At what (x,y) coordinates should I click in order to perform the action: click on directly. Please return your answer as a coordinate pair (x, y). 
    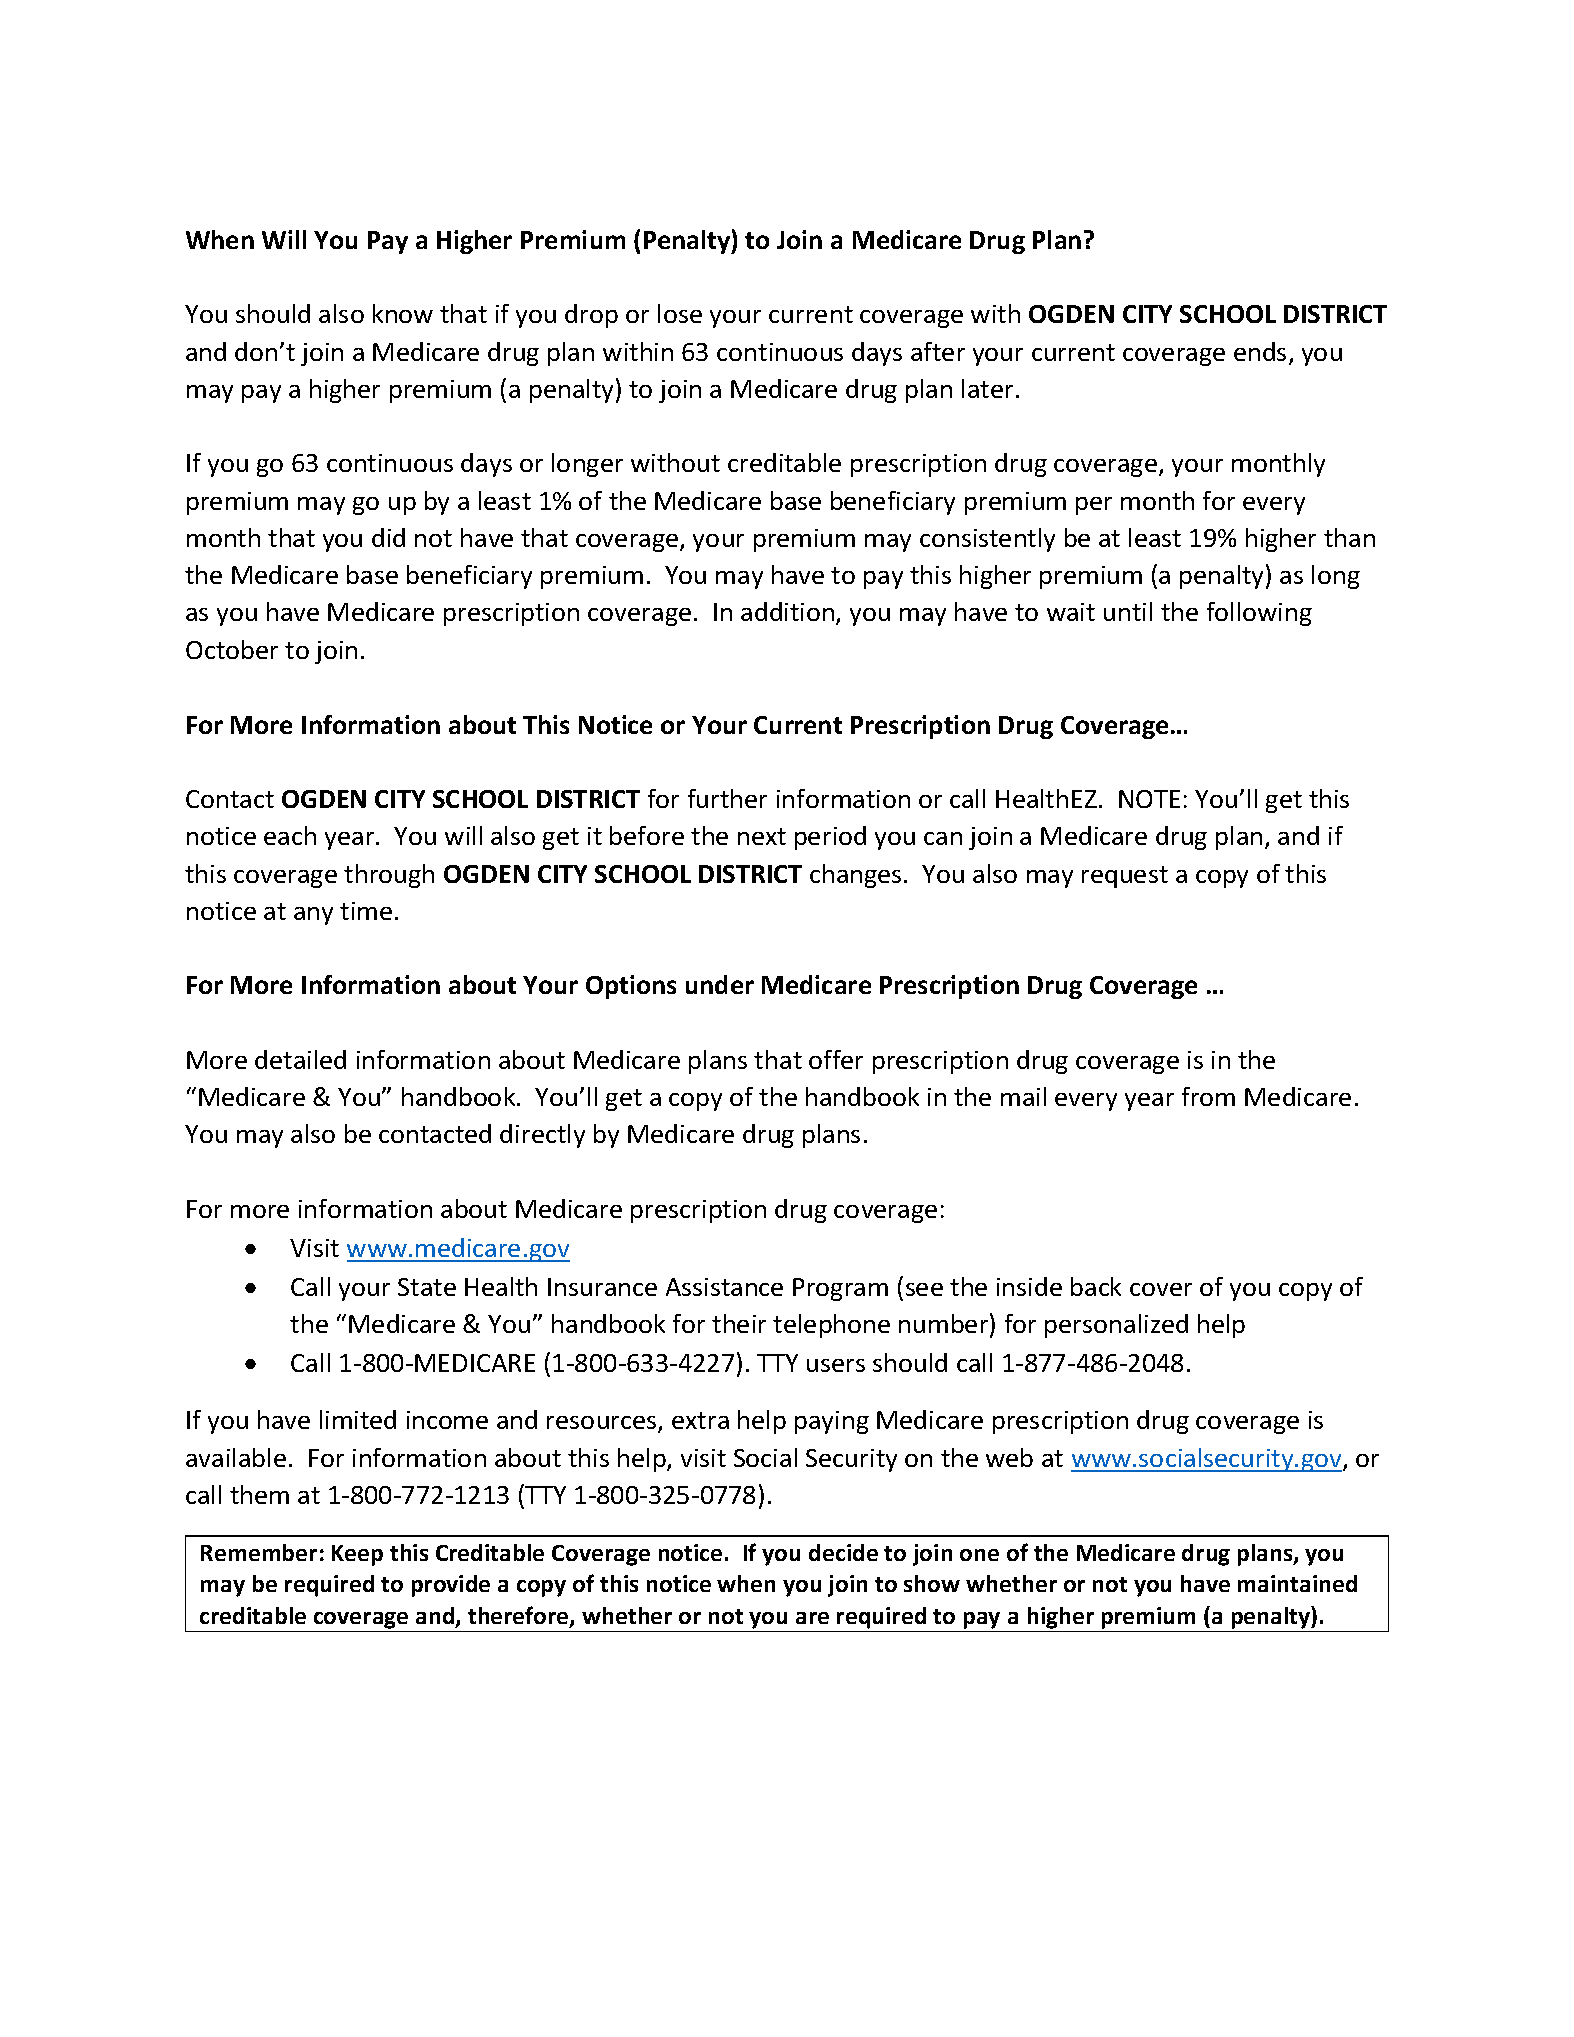
    Looking at the image, I should click on (542, 1136).
